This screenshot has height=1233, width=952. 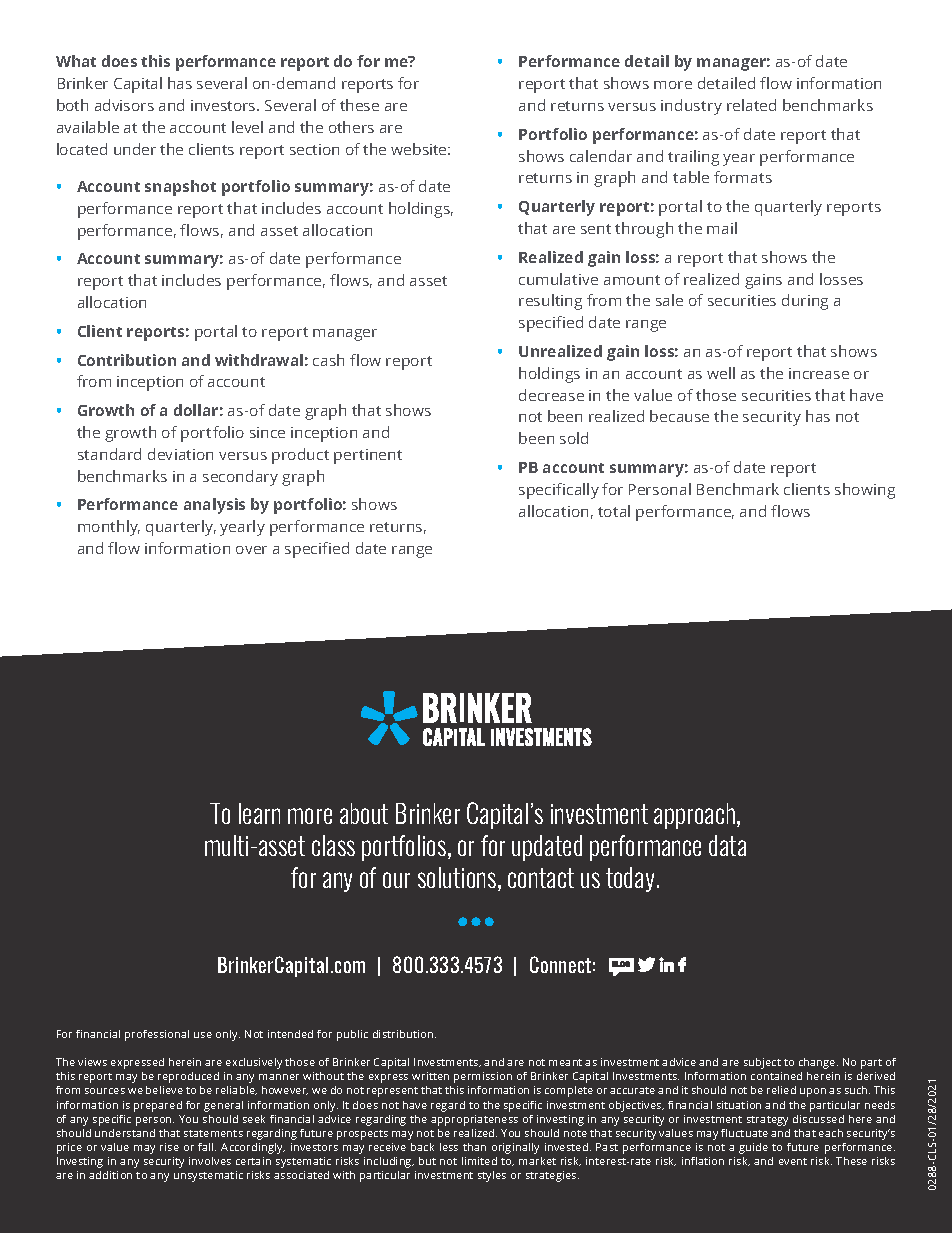 What do you see at coordinates (124, 105) in the screenshot?
I see `advisors` at bounding box center [124, 105].
